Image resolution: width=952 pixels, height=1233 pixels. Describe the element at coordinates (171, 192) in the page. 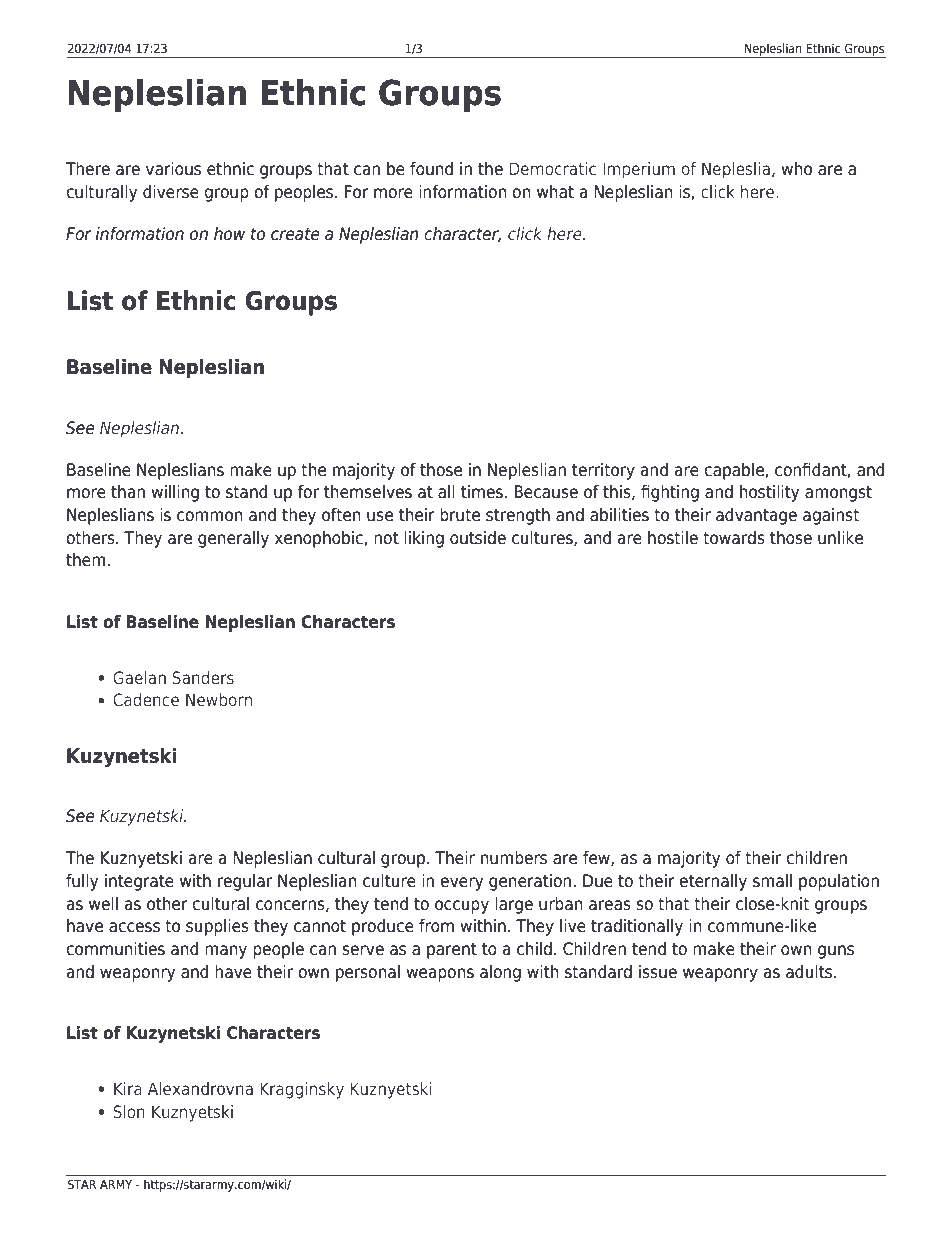

I see `diverse` at that location.
